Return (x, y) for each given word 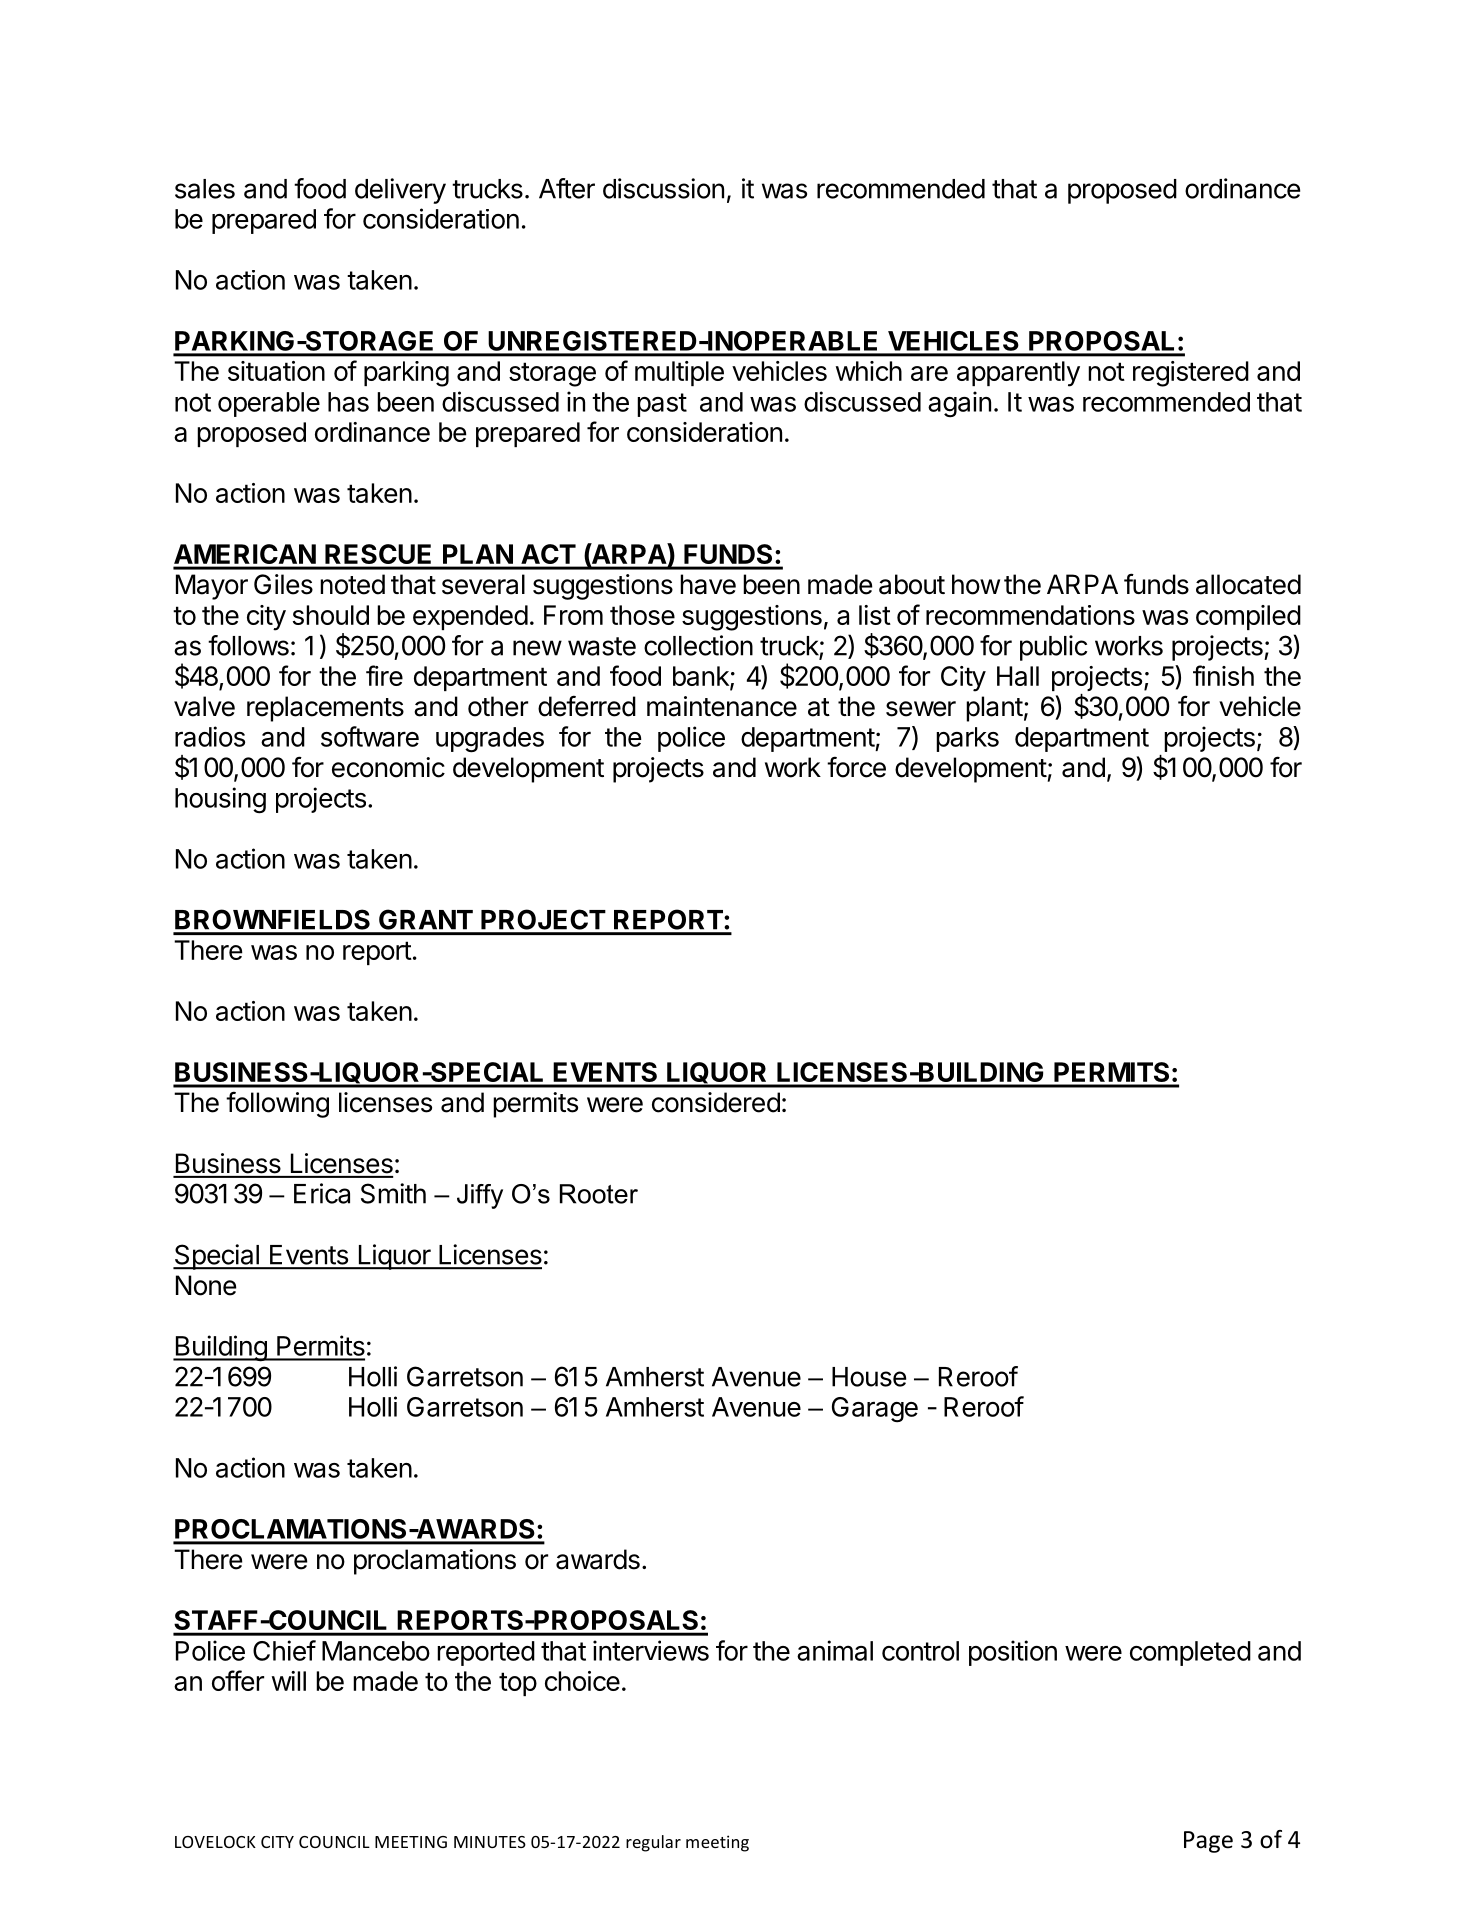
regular (653, 1843)
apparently (1018, 374)
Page (1208, 1842)
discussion (663, 188)
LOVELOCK (215, 1842)
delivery (400, 191)
